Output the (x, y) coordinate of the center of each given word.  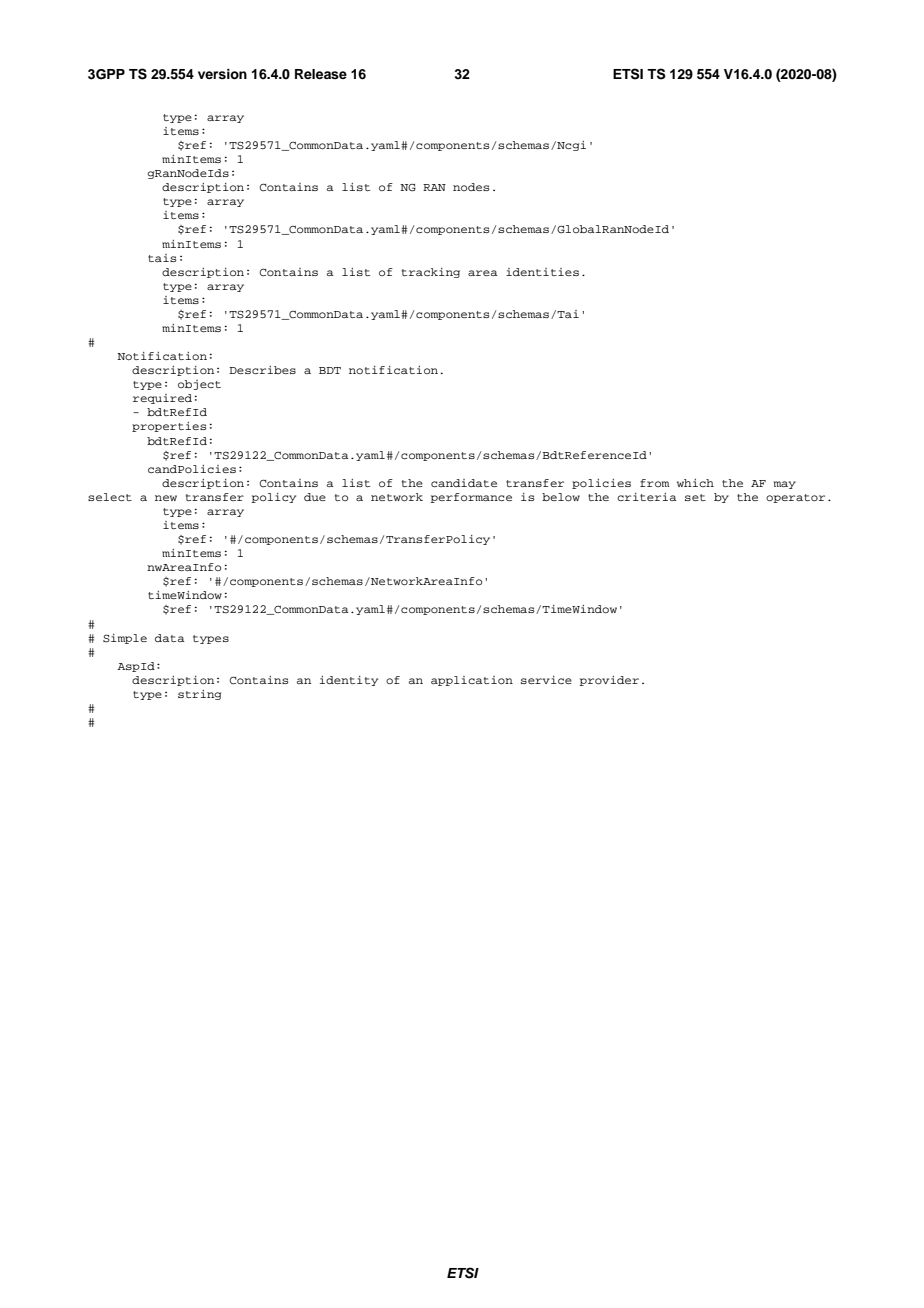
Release (321, 74)
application (472, 681)
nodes (471, 187)
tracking (431, 273)
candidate (464, 483)
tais (162, 258)
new (166, 498)
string (199, 695)
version (222, 74)
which (695, 483)
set (695, 497)
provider (609, 681)
